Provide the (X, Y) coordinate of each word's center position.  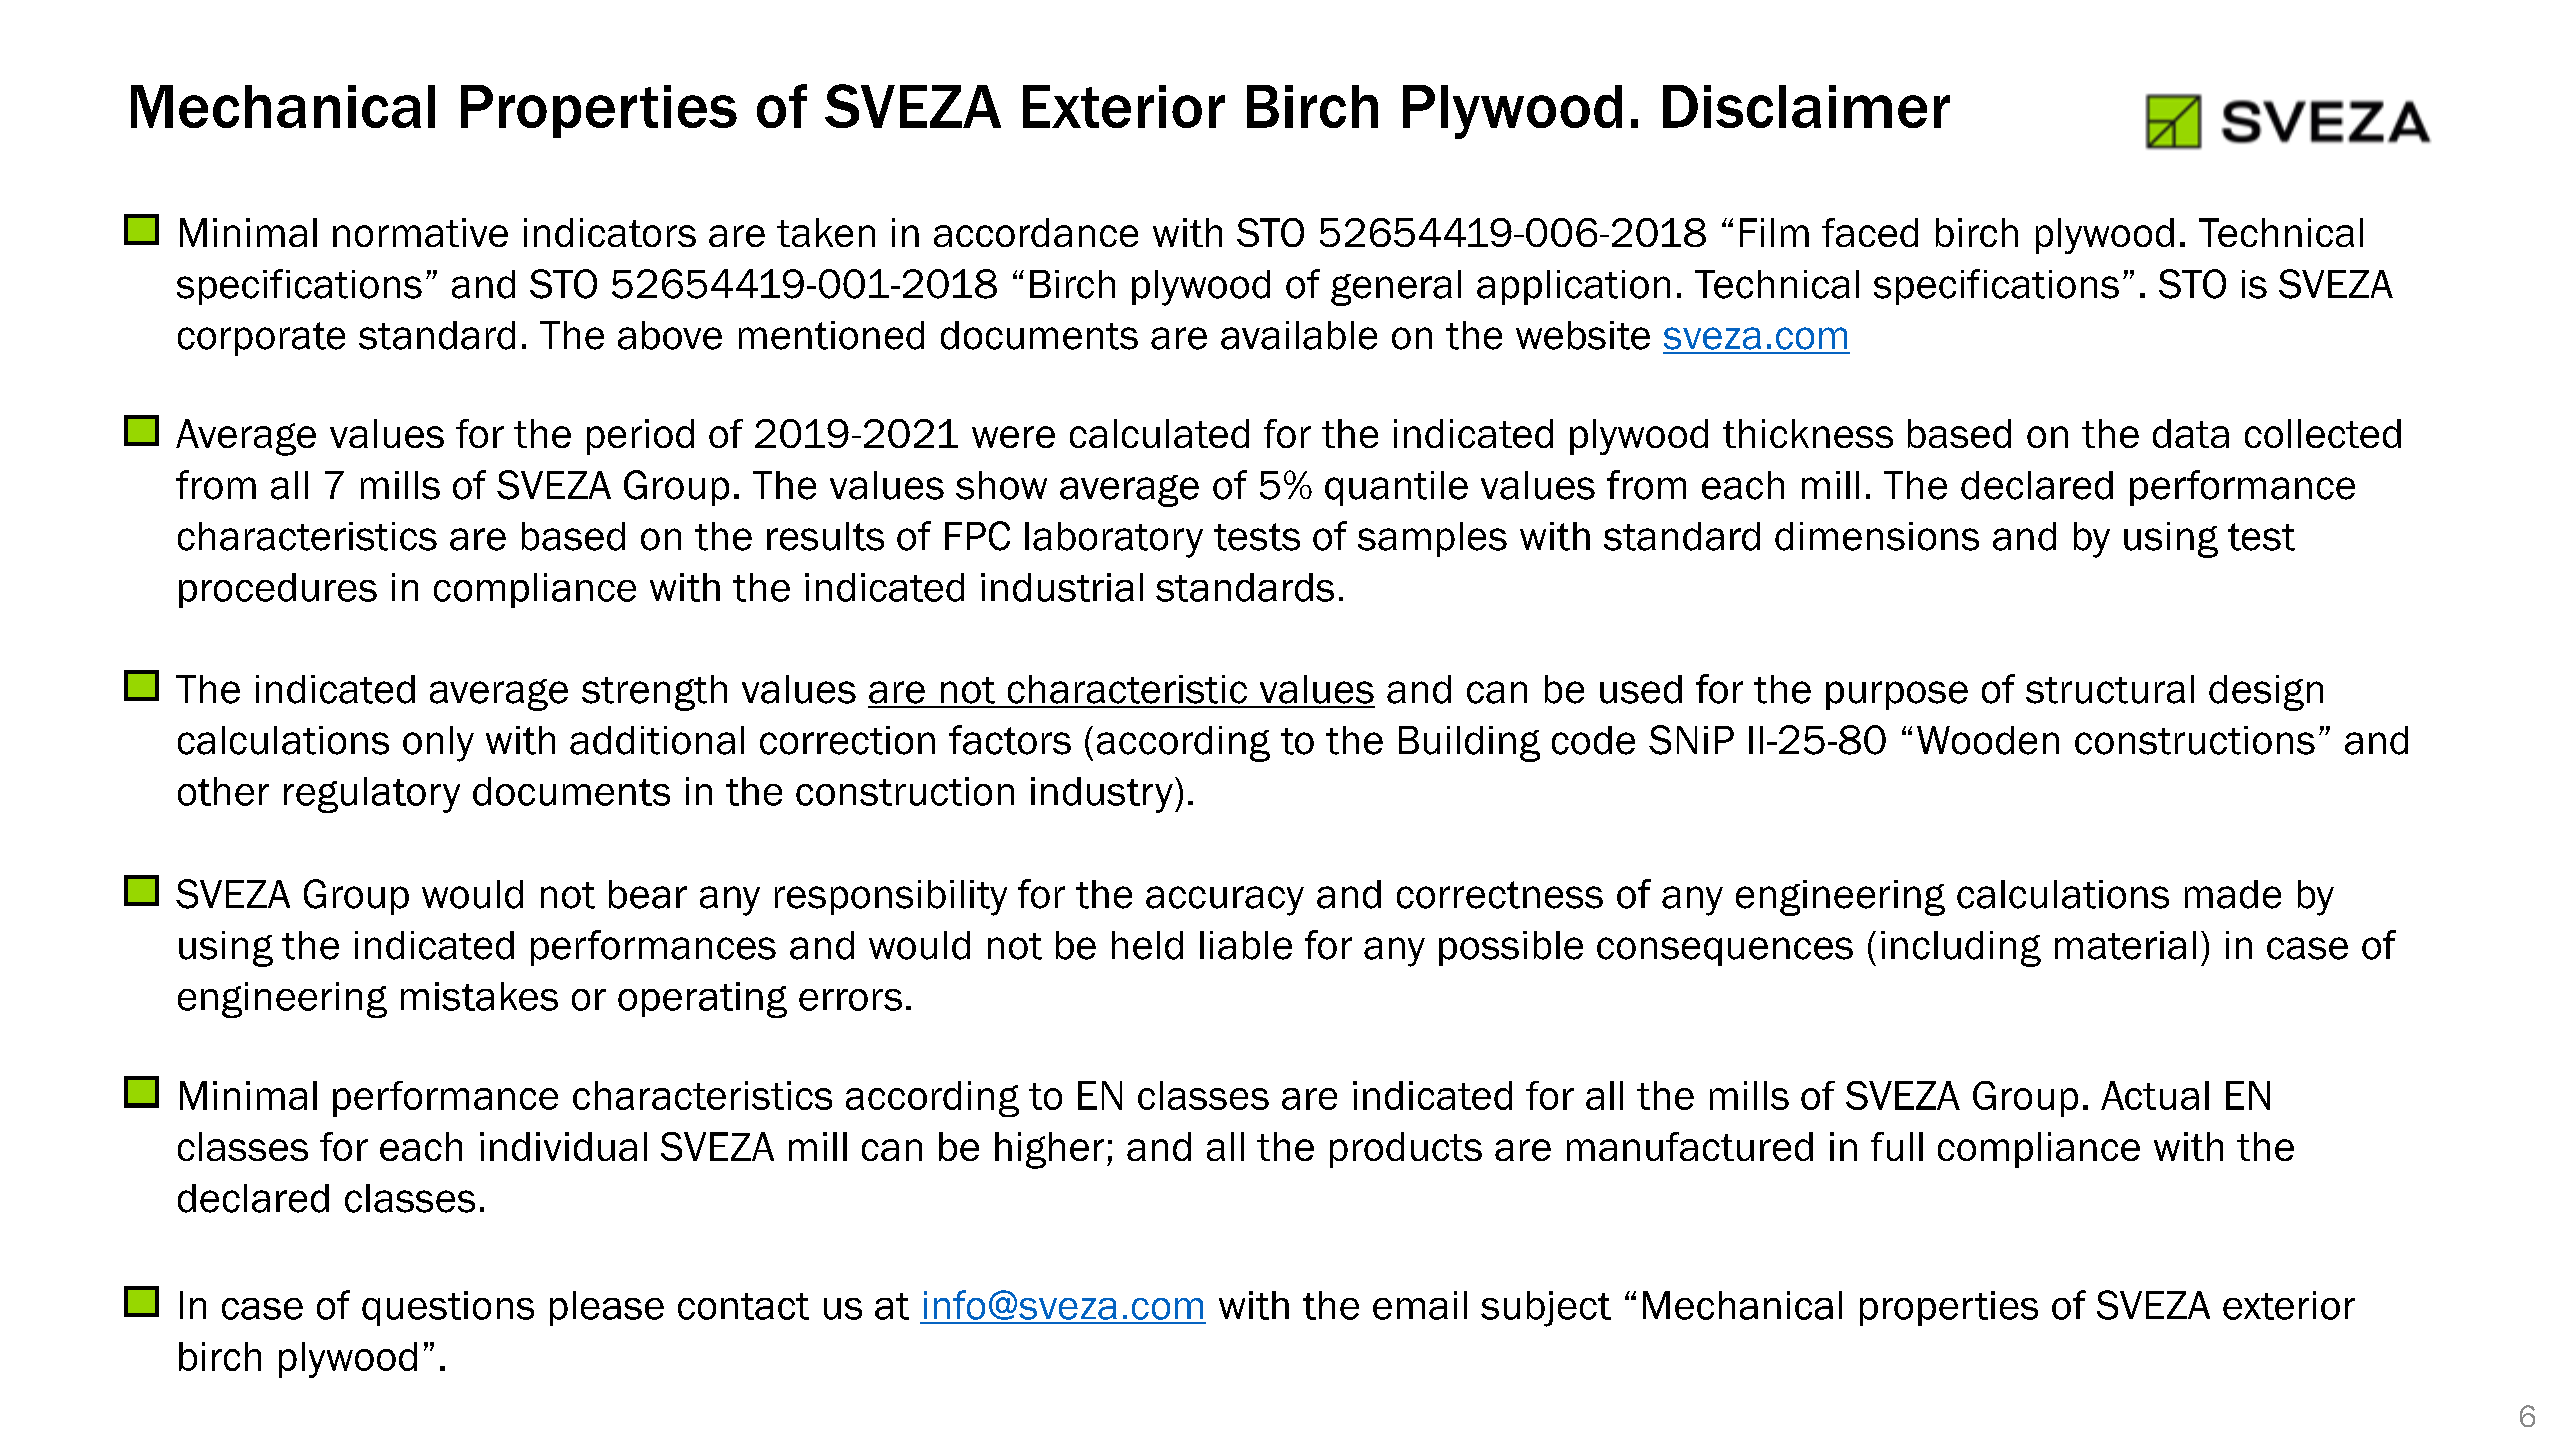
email (1420, 1305)
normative (420, 232)
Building (1469, 744)
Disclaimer (1806, 106)
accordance (1036, 232)
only (438, 744)
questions (448, 1308)
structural (2110, 689)
